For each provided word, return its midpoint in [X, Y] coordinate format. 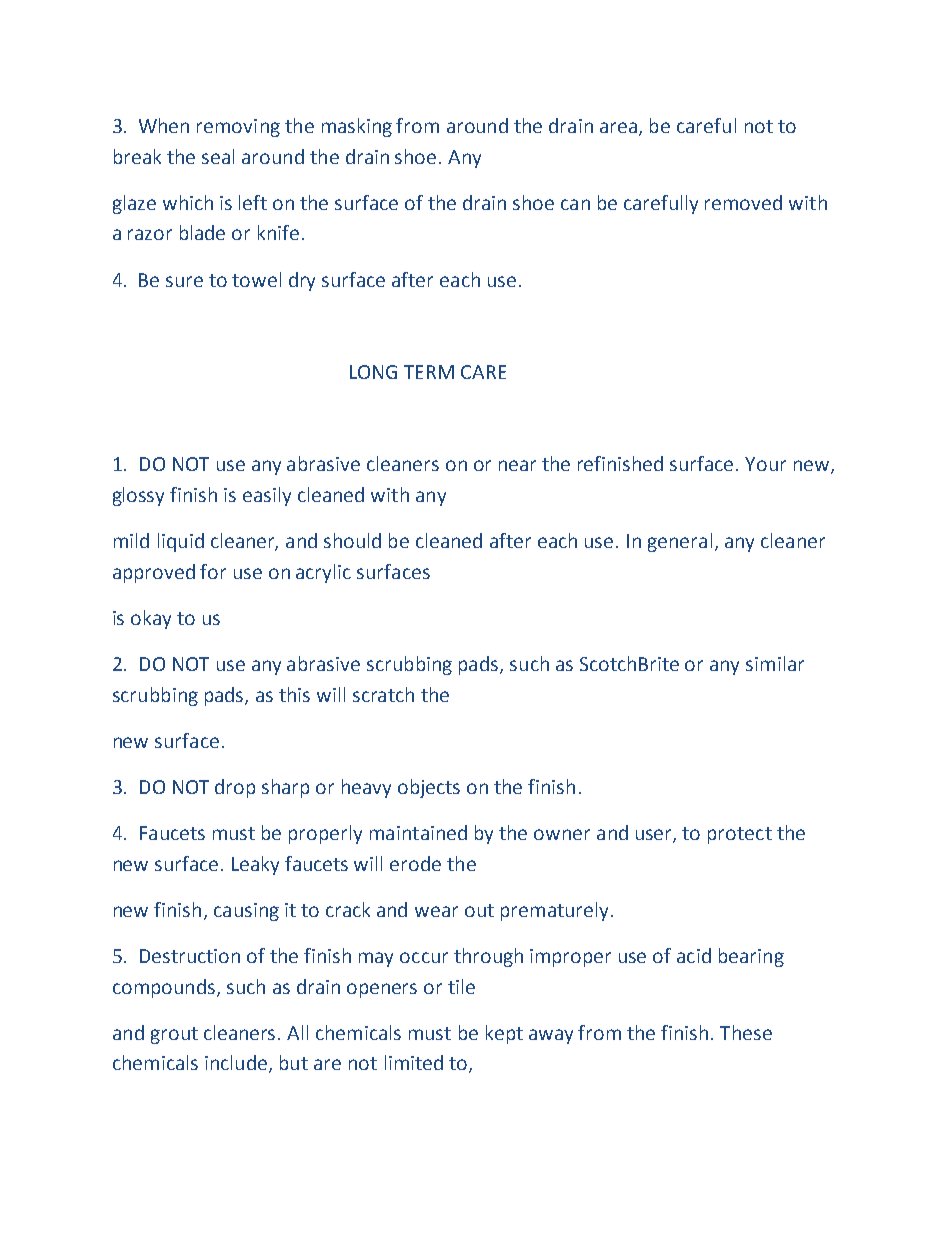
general [680, 542]
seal [218, 156]
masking [357, 127]
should [352, 540]
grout [174, 1035]
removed [743, 202]
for [213, 571]
